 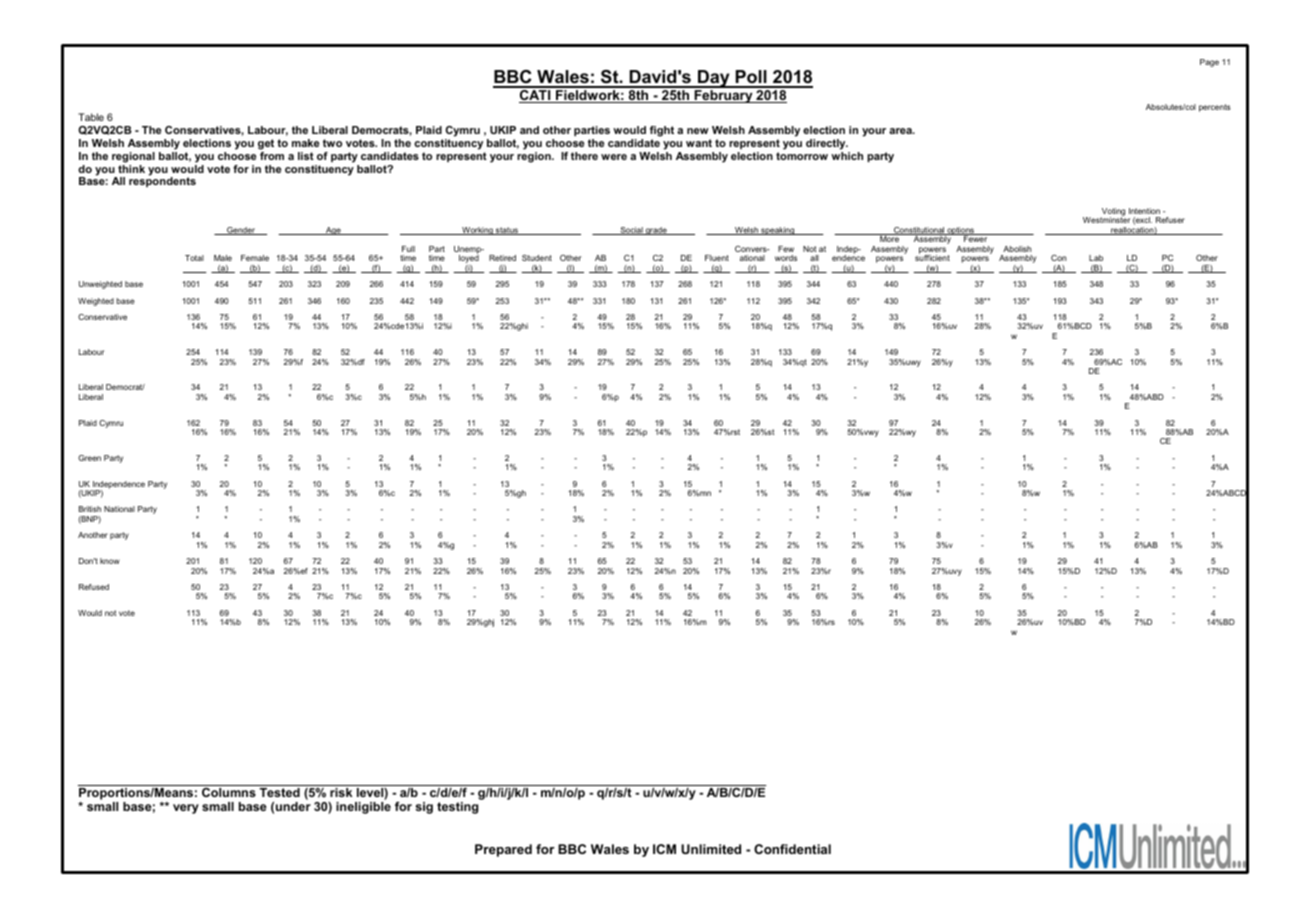 What do you see at coordinates (792, 849) in the page?
I see `Confidential` at bounding box center [792, 849].
